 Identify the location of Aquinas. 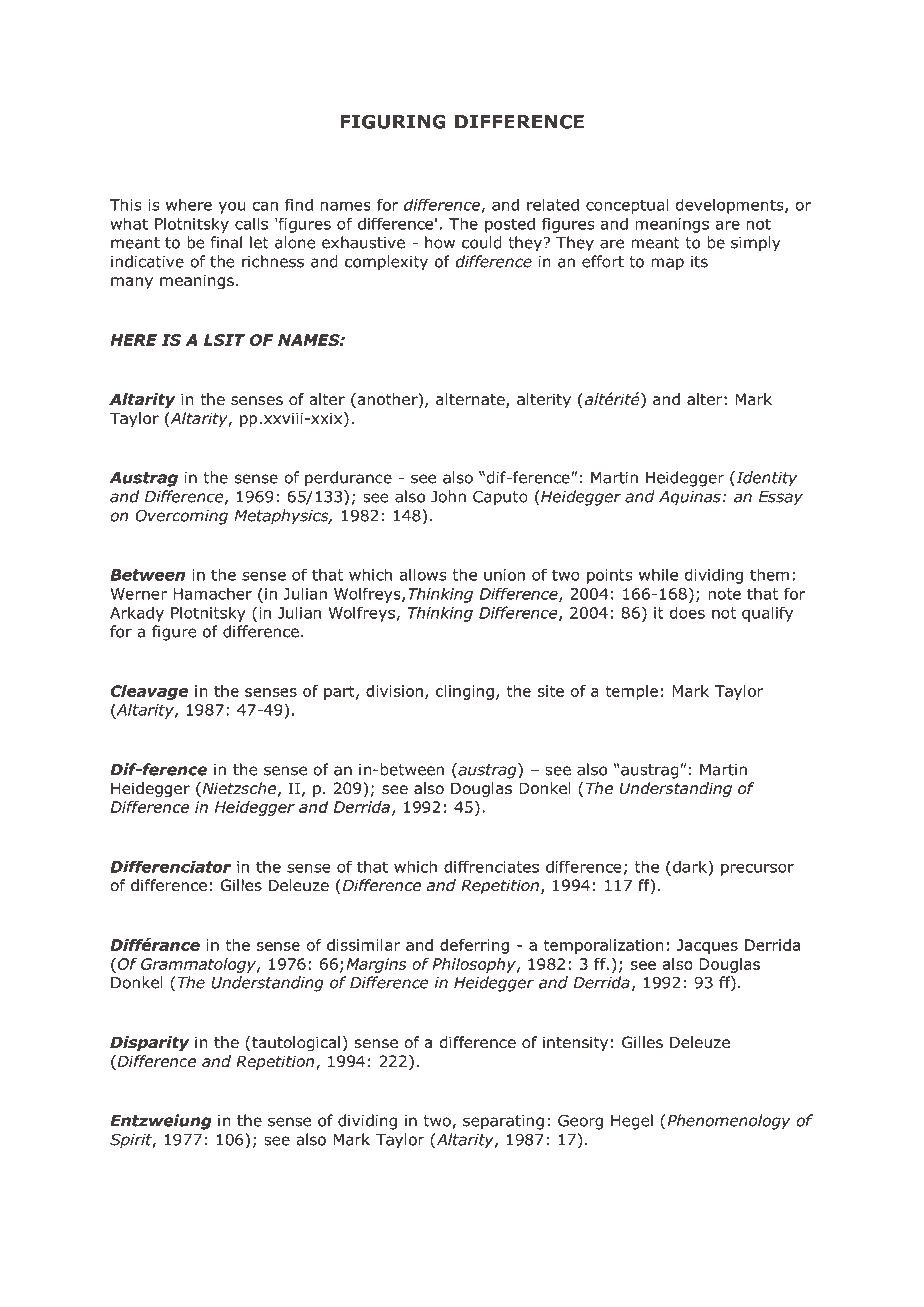
(690, 498).
